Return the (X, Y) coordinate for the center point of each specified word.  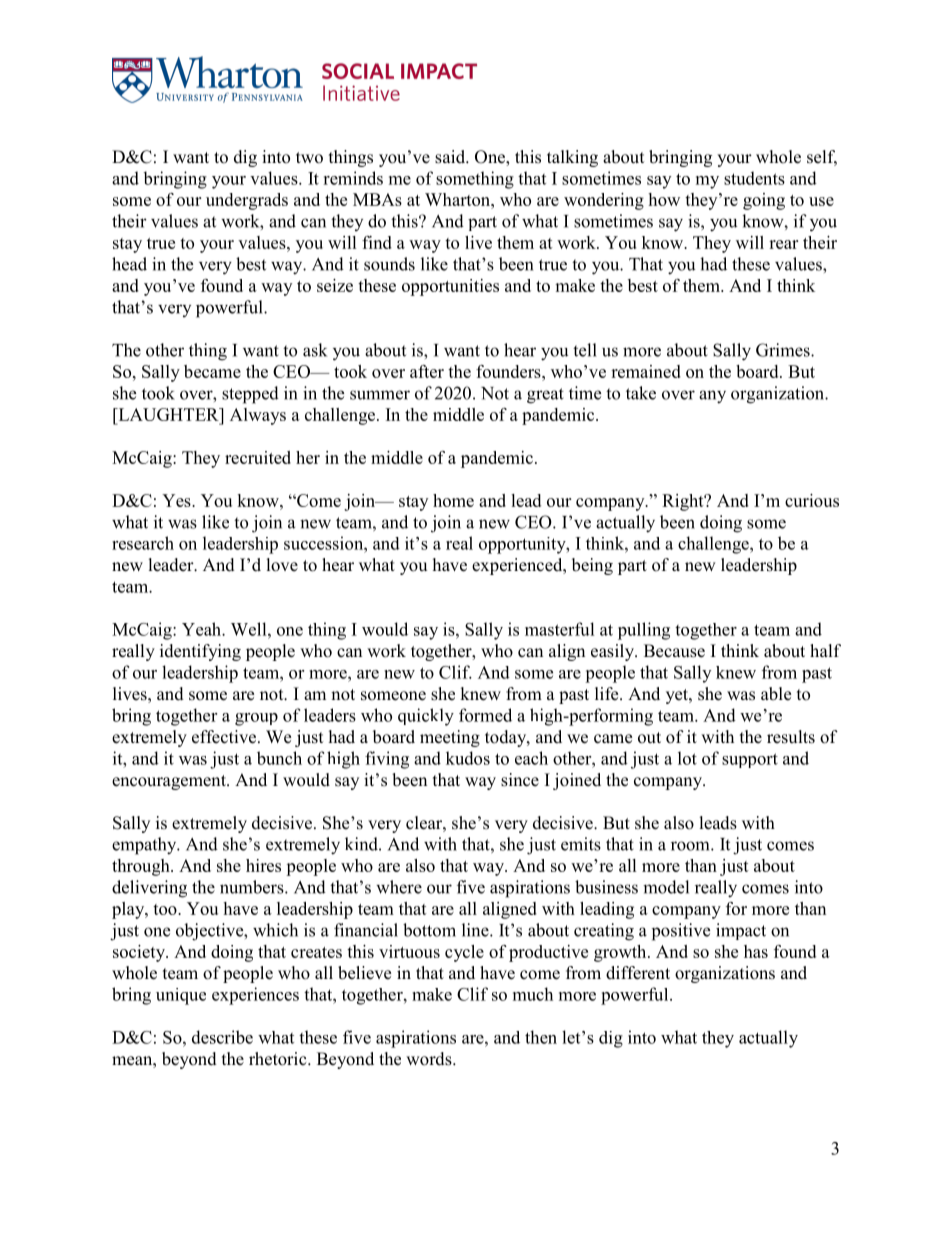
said (451, 157)
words (430, 1059)
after (427, 371)
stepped (250, 395)
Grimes (784, 350)
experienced (518, 566)
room (691, 846)
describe (222, 1037)
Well (250, 629)
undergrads (247, 201)
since (520, 780)
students (754, 178)
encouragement (170, 782)
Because (674, 651)
